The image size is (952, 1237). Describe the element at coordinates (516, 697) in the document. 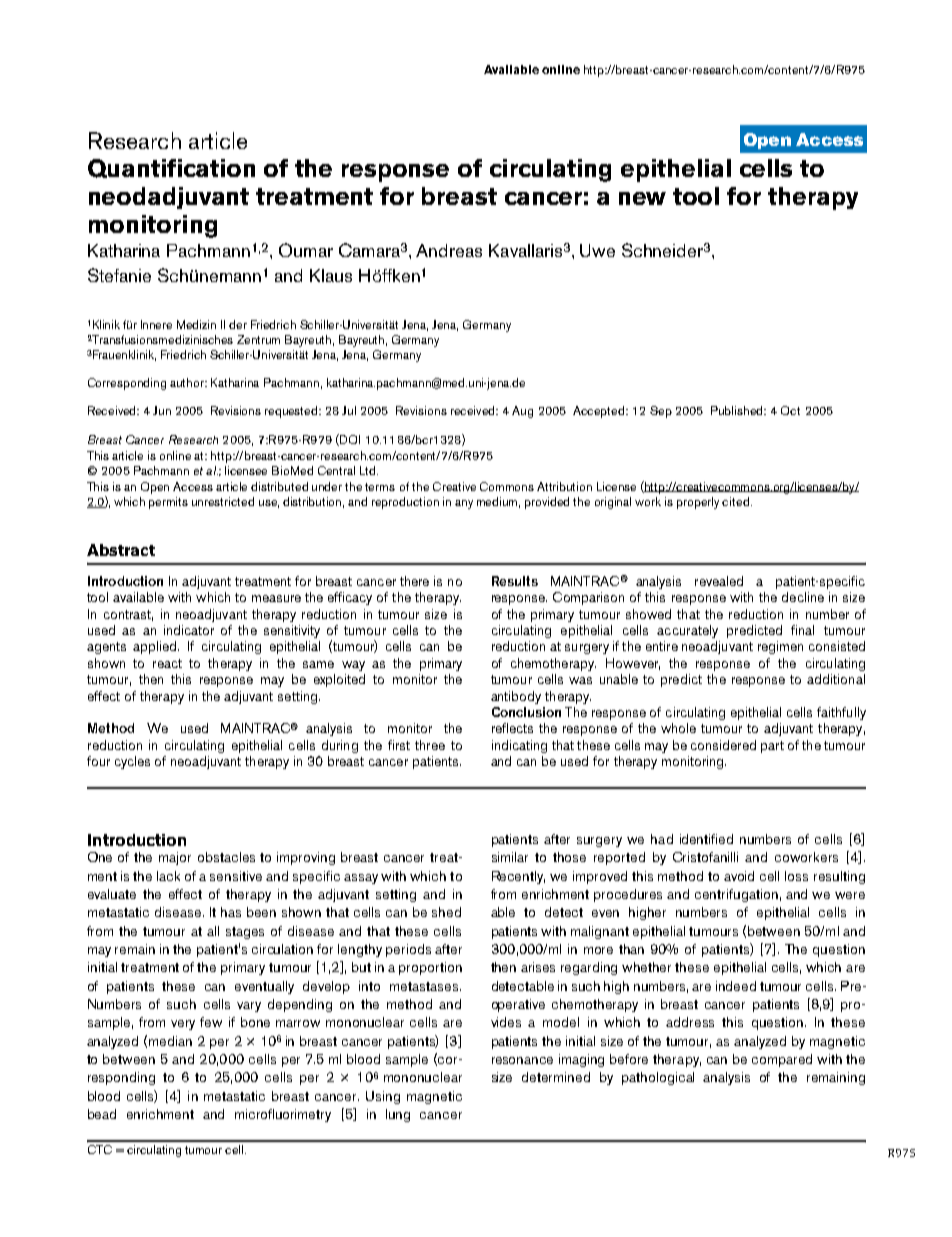

I see `antibody` at that location.
